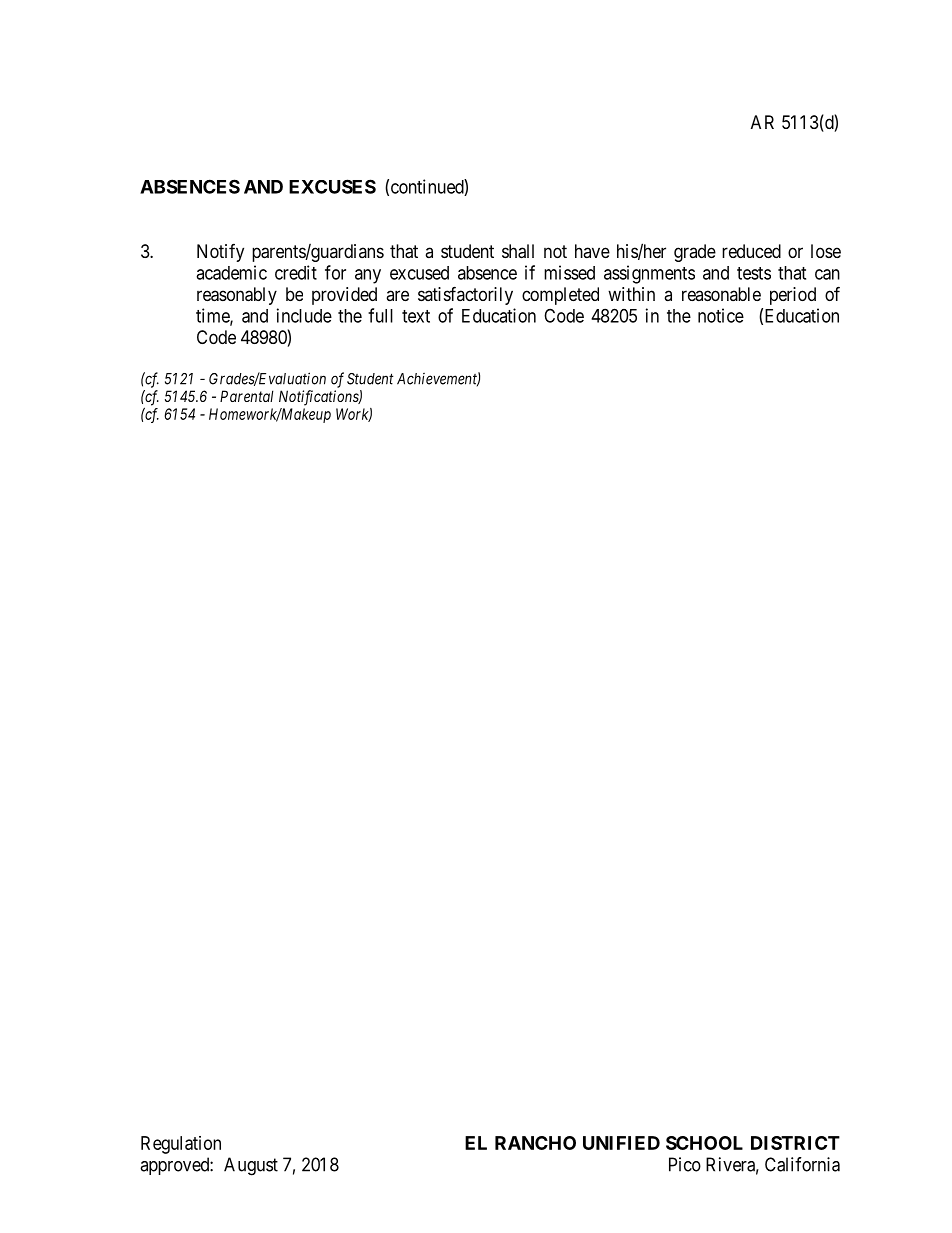  I want to click on SCHOOL, so click(704, 1143).
